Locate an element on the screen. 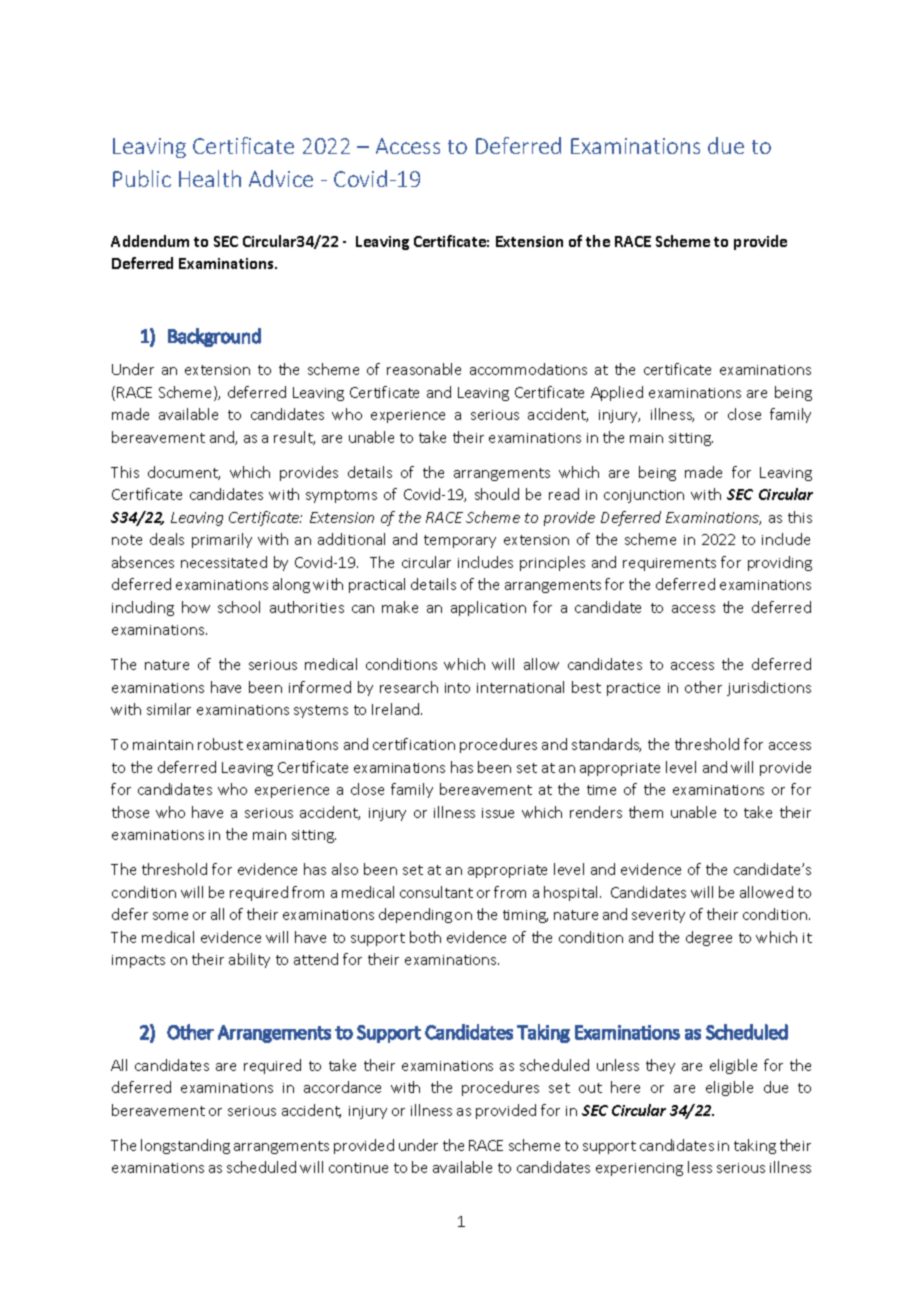 The width and height of the screenshot is (924, 1308). similar is located at coordinates (169, 709).
